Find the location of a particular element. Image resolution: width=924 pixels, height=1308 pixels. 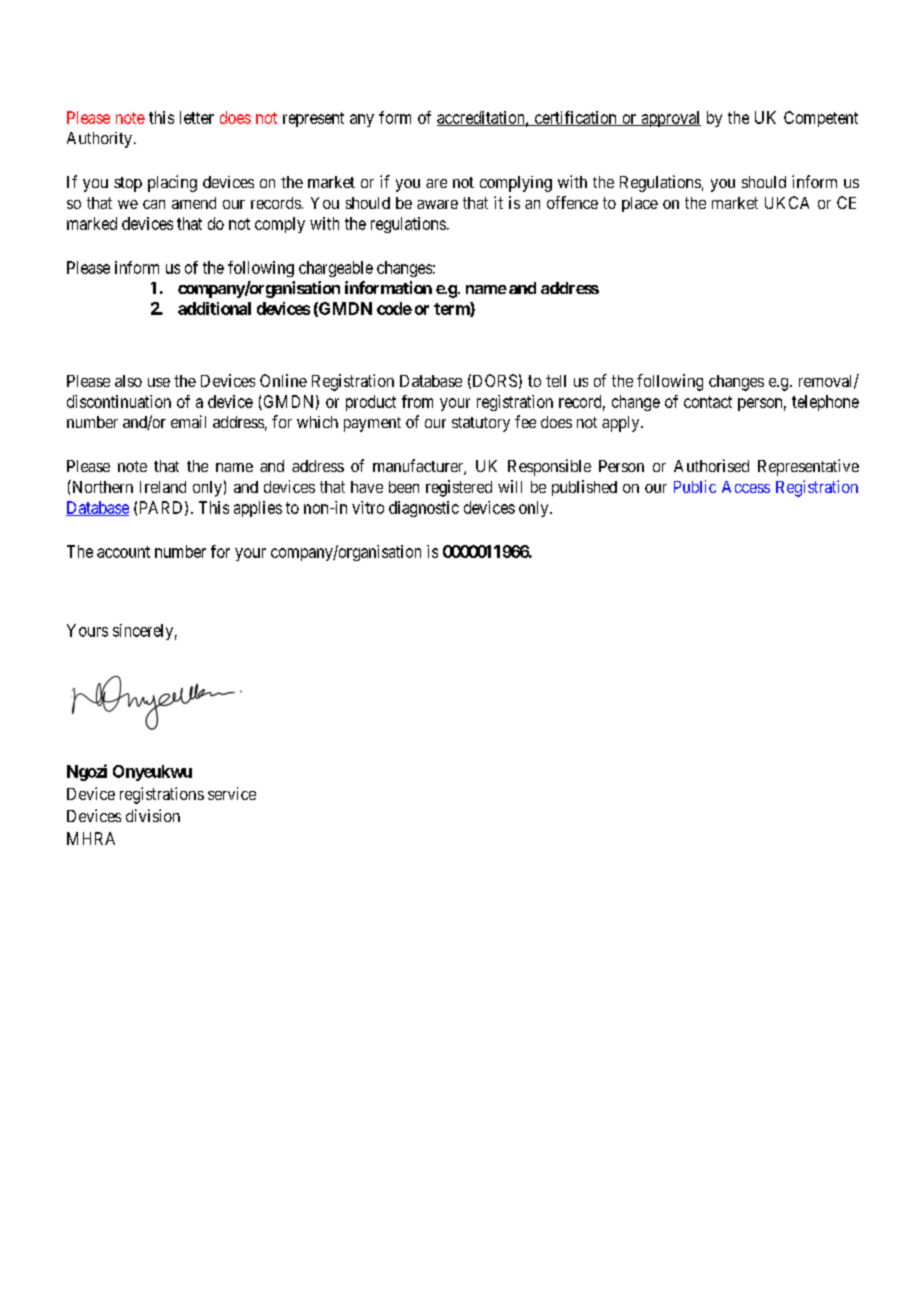

division is located at coordinates (153, 815).
